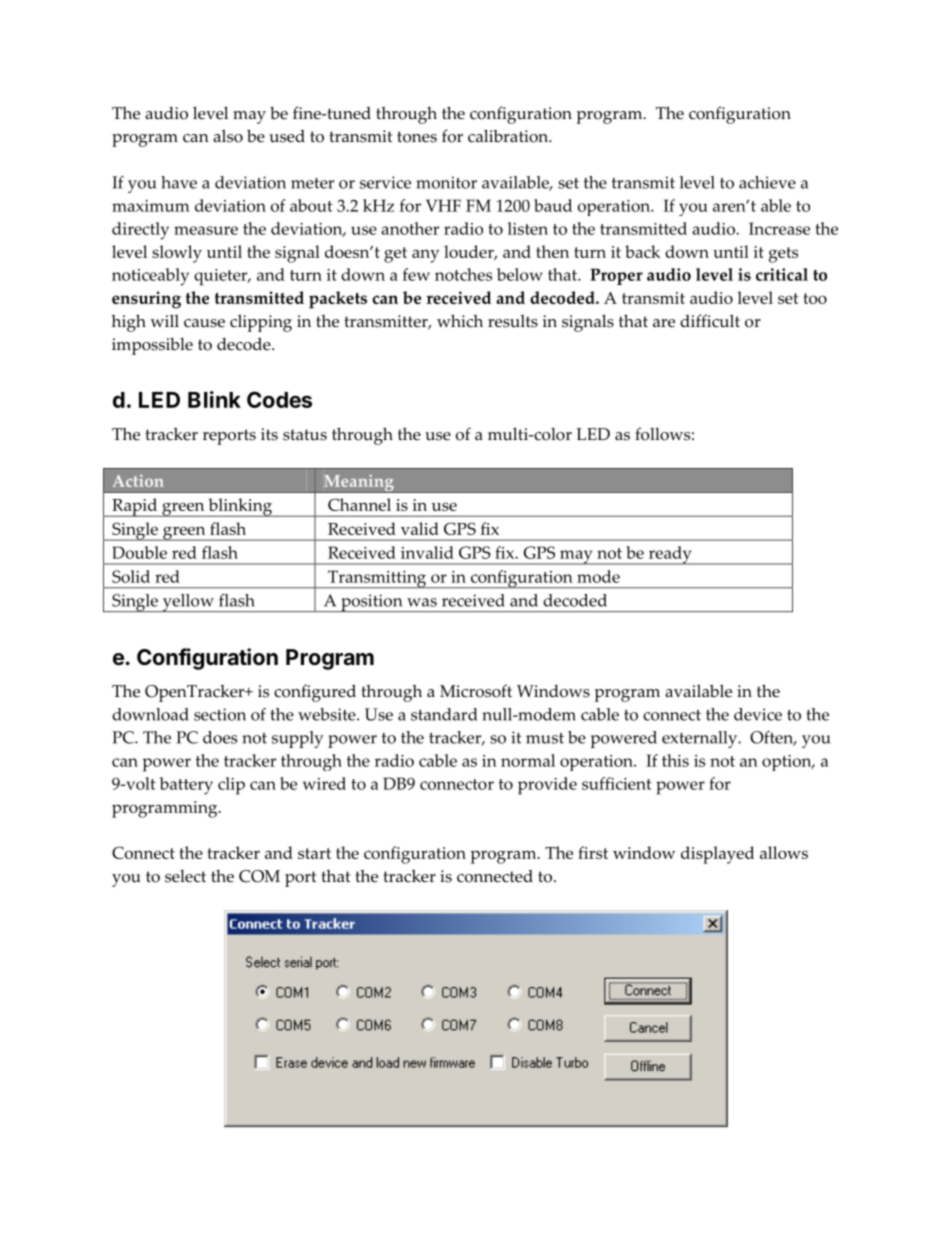 This screenshot has width=952, height=1233. I want to click on yellow, so click(188, 603).
